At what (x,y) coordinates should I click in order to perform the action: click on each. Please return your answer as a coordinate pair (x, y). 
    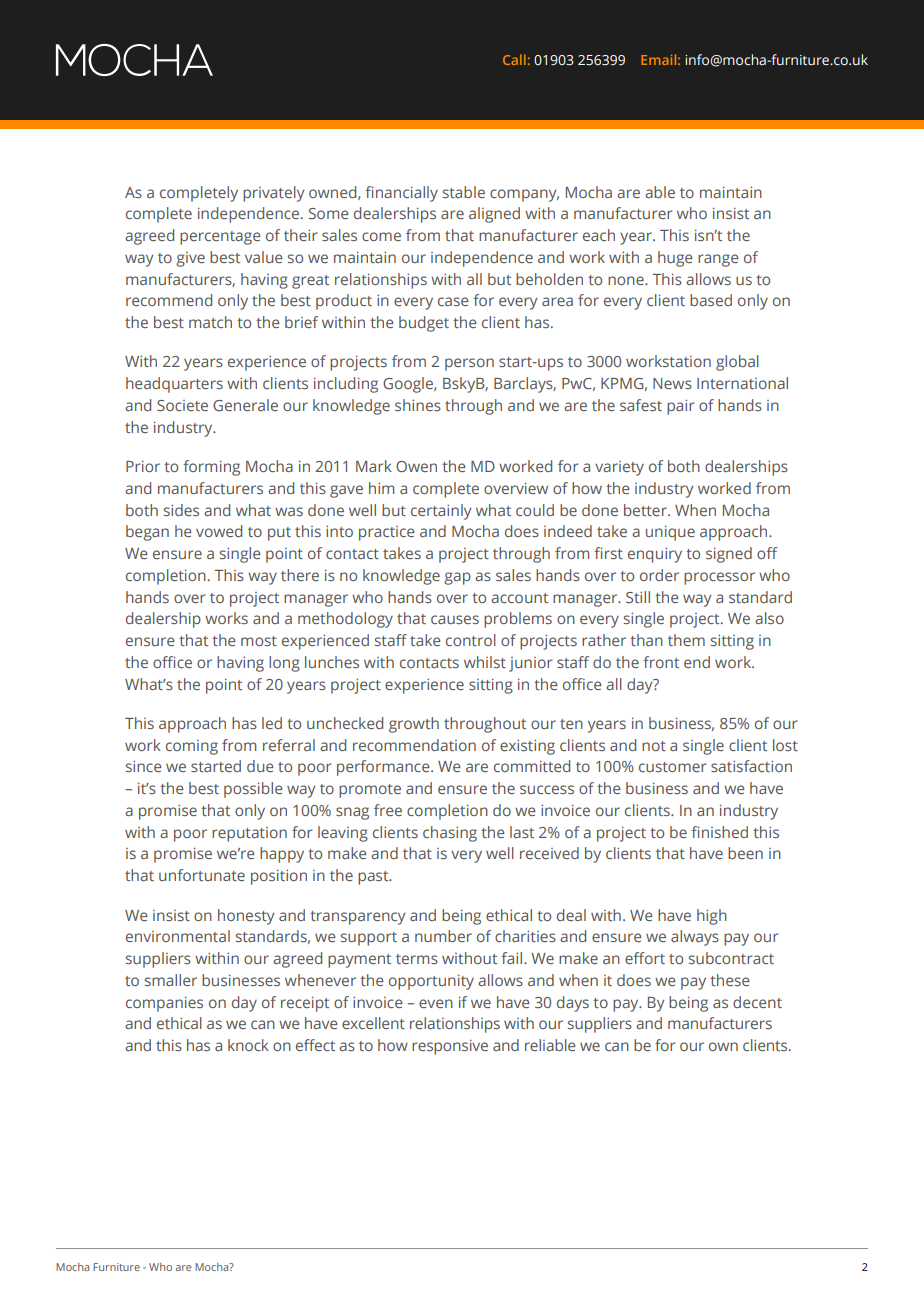
    Looking at the image, I should click on (599, 235).
